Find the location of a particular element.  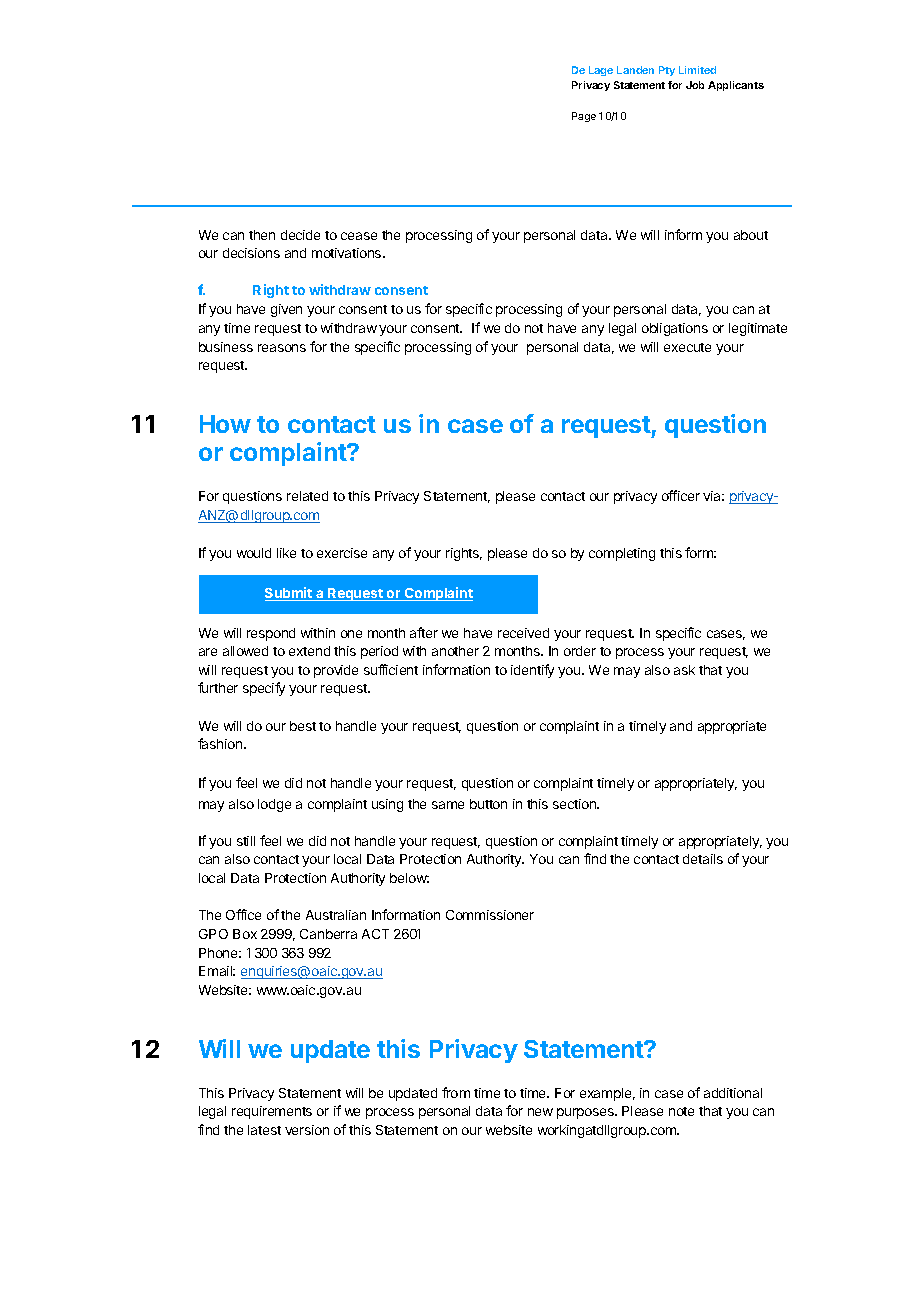

related is located at coordinates (307, 496).
